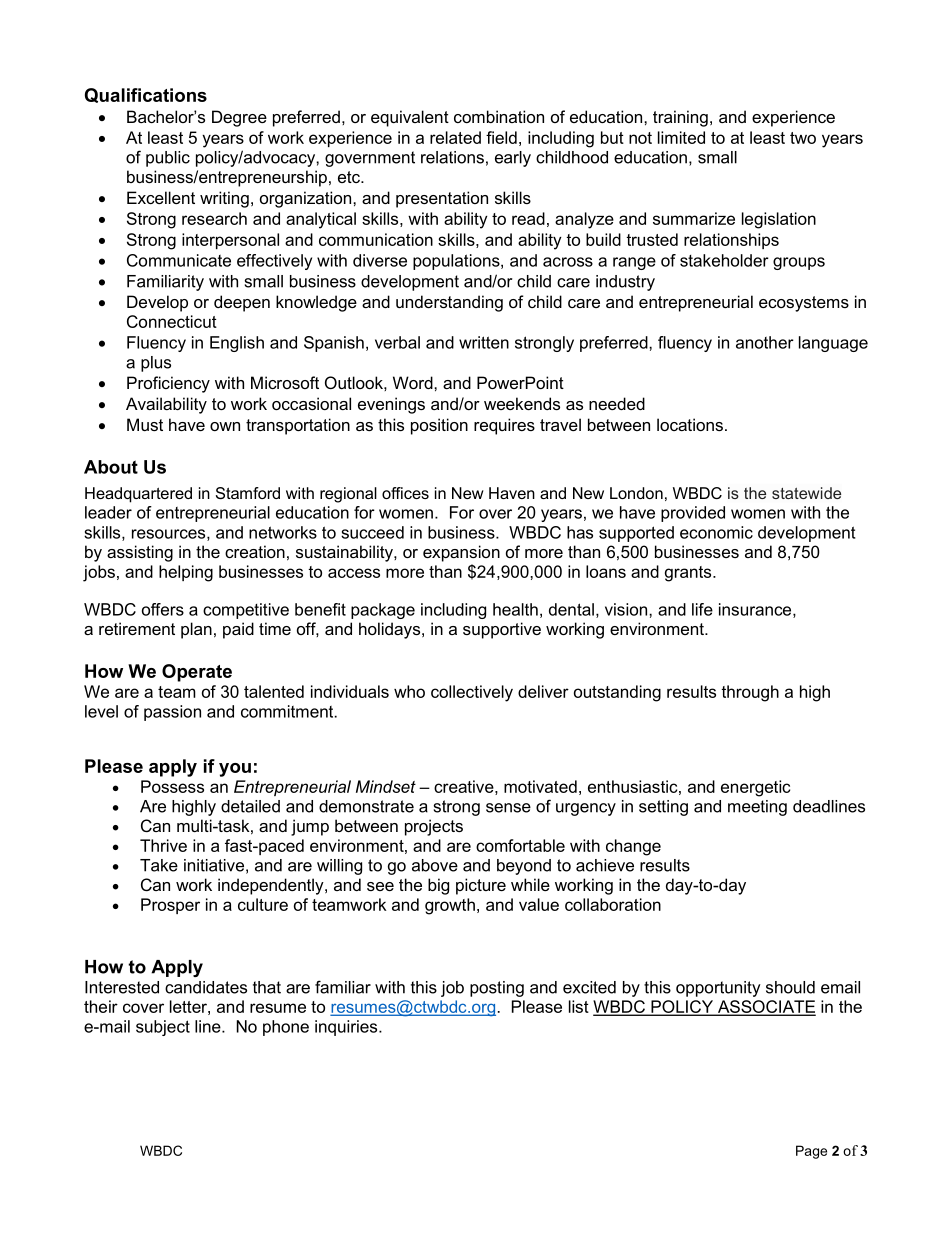  What do you see at coordinates (168, 384) in the screenshot?
I see `Proficiency` at bounding box center [168, 384].
